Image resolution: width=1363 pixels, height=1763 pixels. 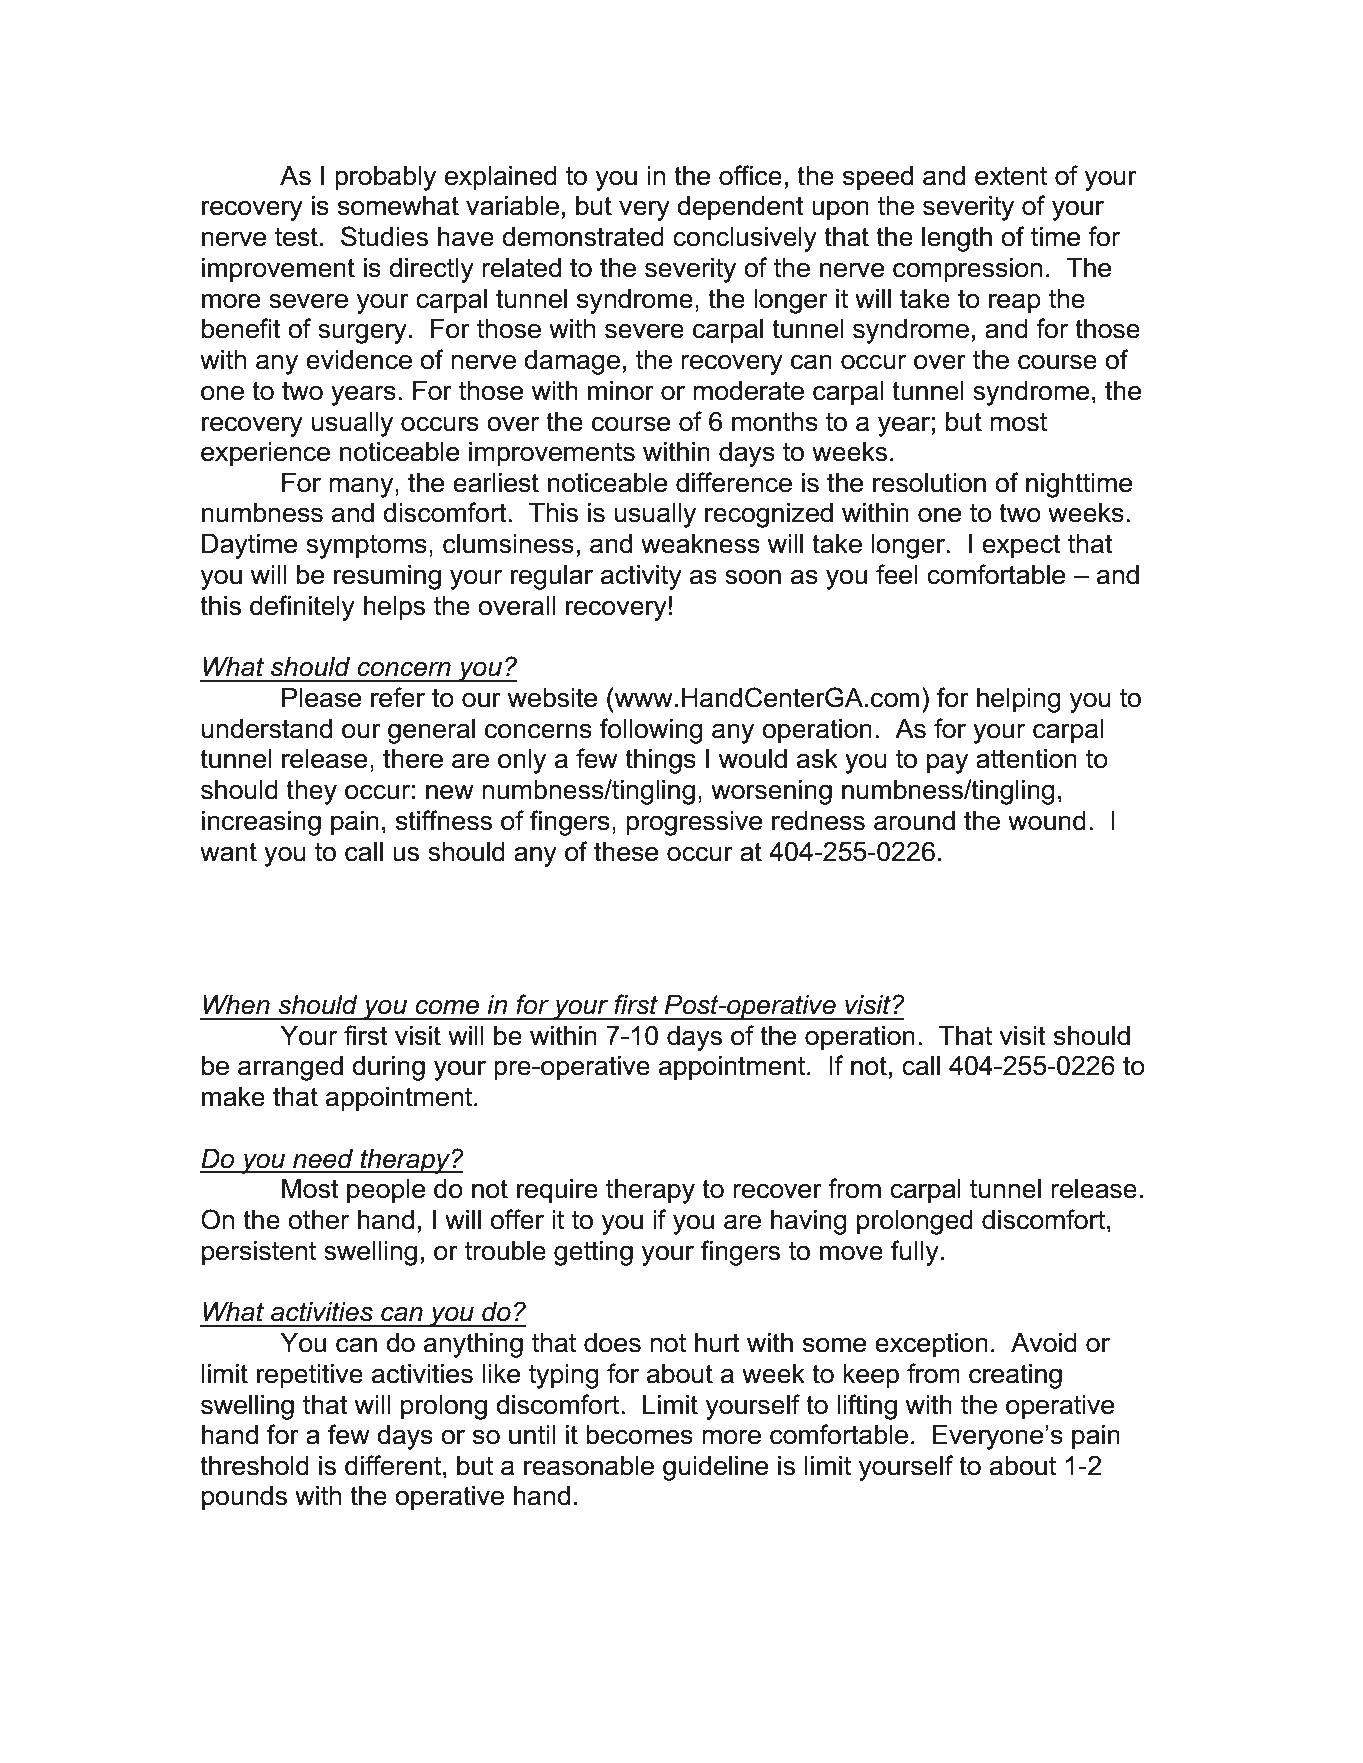 What do you see at coordinates (914, 821) in the screenshot?
I see `around` at bounding box center [914, 821].
